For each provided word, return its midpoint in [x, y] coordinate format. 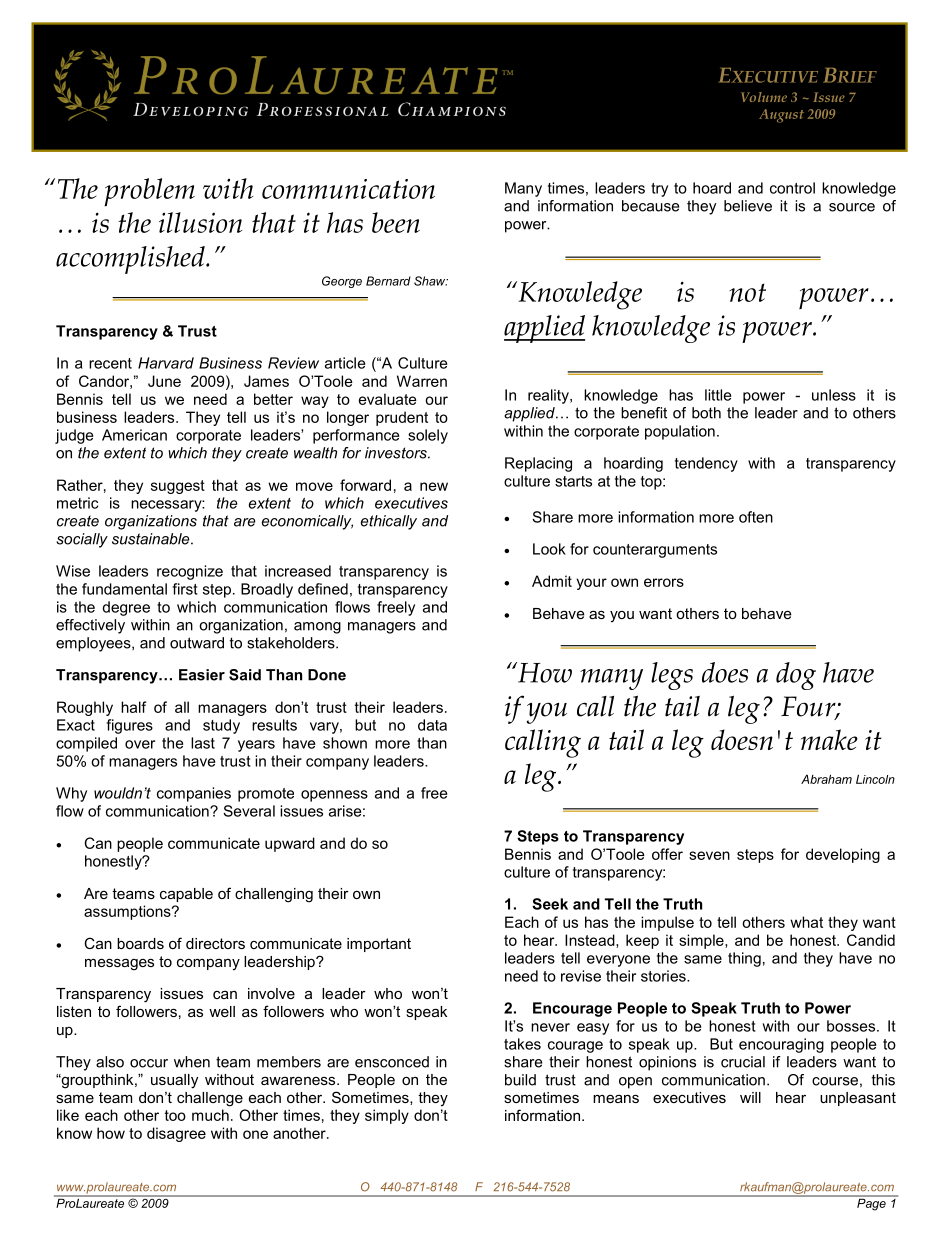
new [434, 486]
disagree [176, 1134]
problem [149, 192]
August [781, 116]
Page [871, 1203]
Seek [550, 904]
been [396, 222]
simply [387, 1116]
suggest [178, 487]
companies [194, 794]
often [756, 517]
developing [843, 855]
